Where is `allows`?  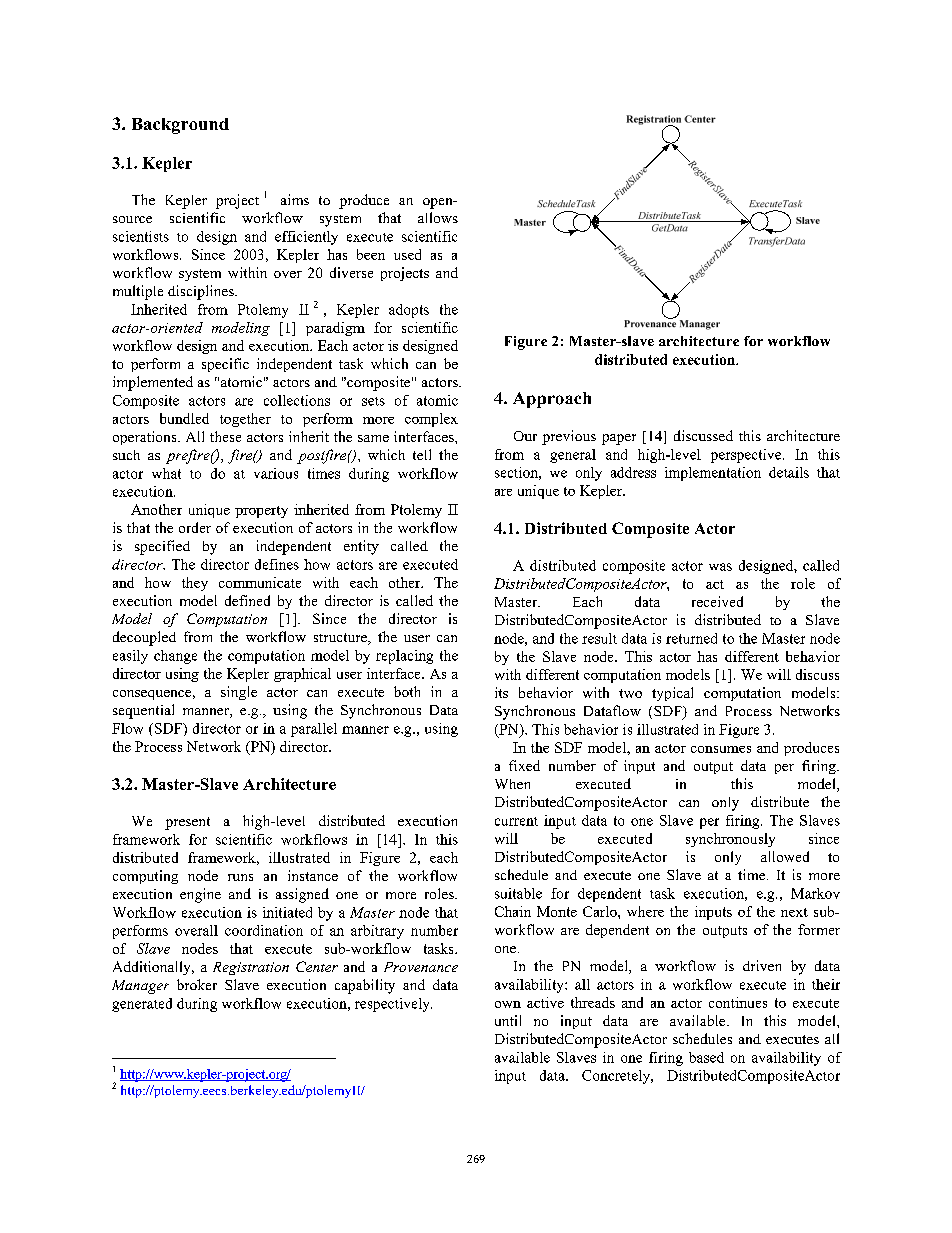 allows is located at coordinates (438, 217).
